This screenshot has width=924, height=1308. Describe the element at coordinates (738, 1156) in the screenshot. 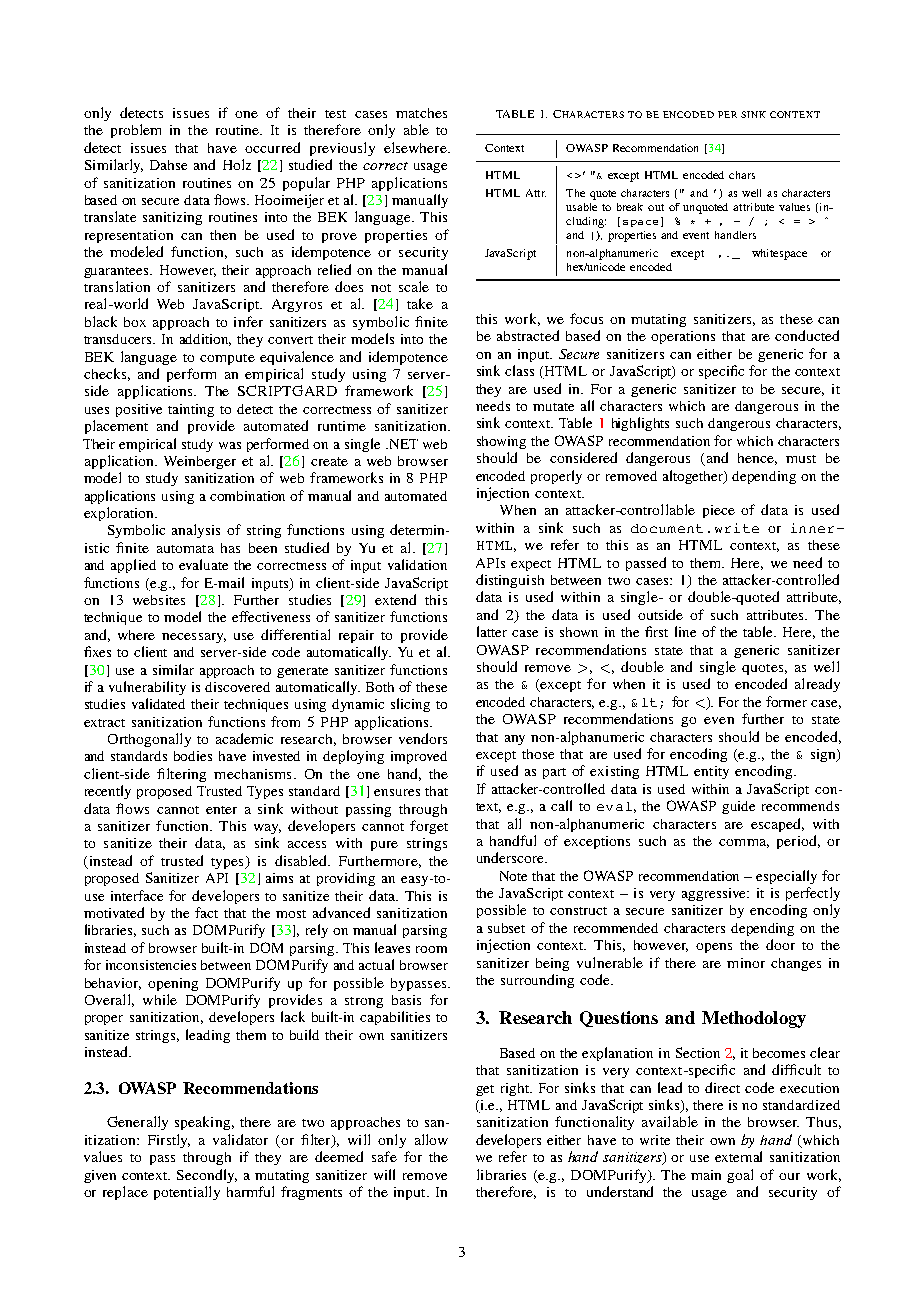

I see `external` at that location.
